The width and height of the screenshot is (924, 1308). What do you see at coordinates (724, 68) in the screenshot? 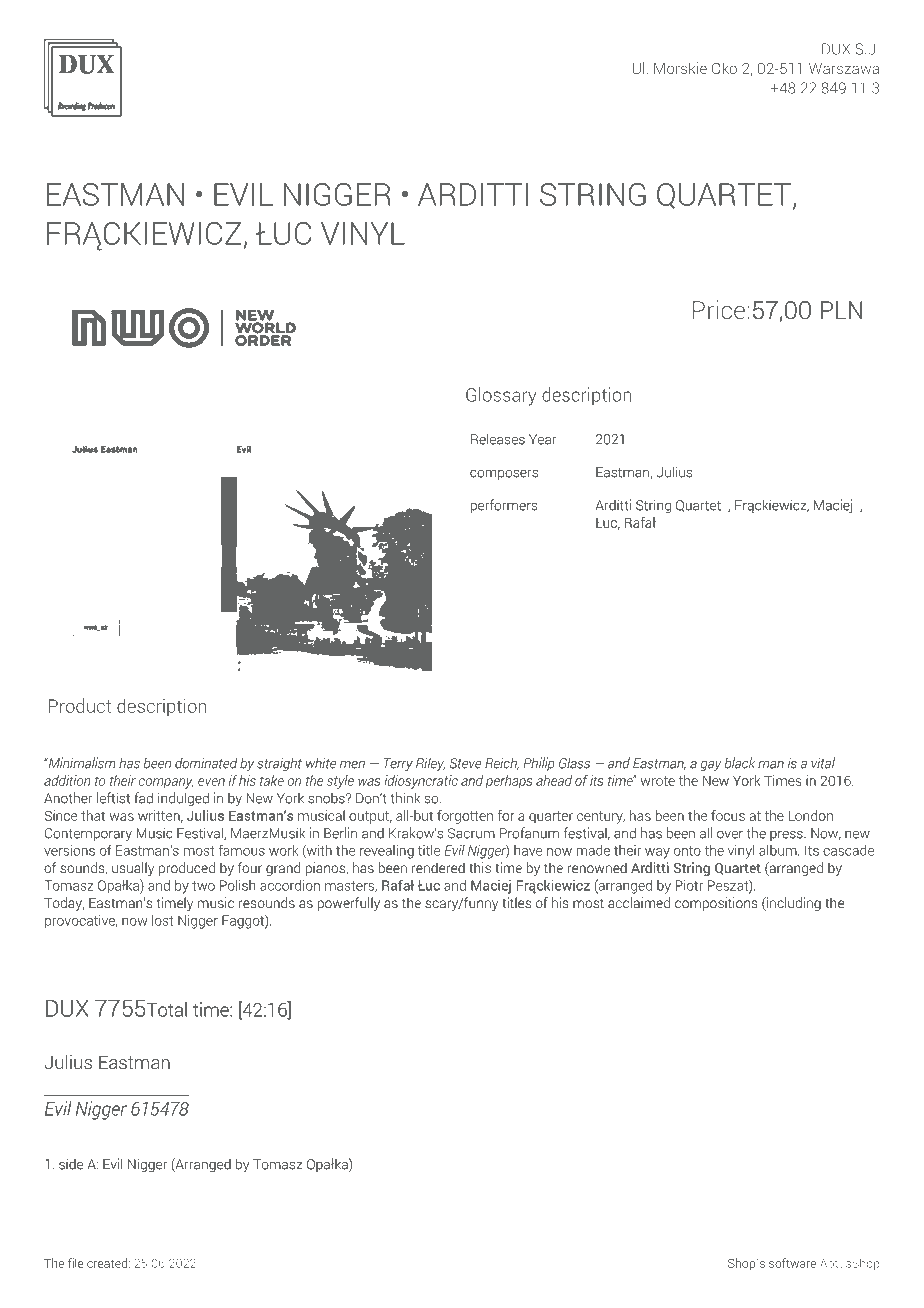
I see `Oko` at bounding box center [724, 68].
